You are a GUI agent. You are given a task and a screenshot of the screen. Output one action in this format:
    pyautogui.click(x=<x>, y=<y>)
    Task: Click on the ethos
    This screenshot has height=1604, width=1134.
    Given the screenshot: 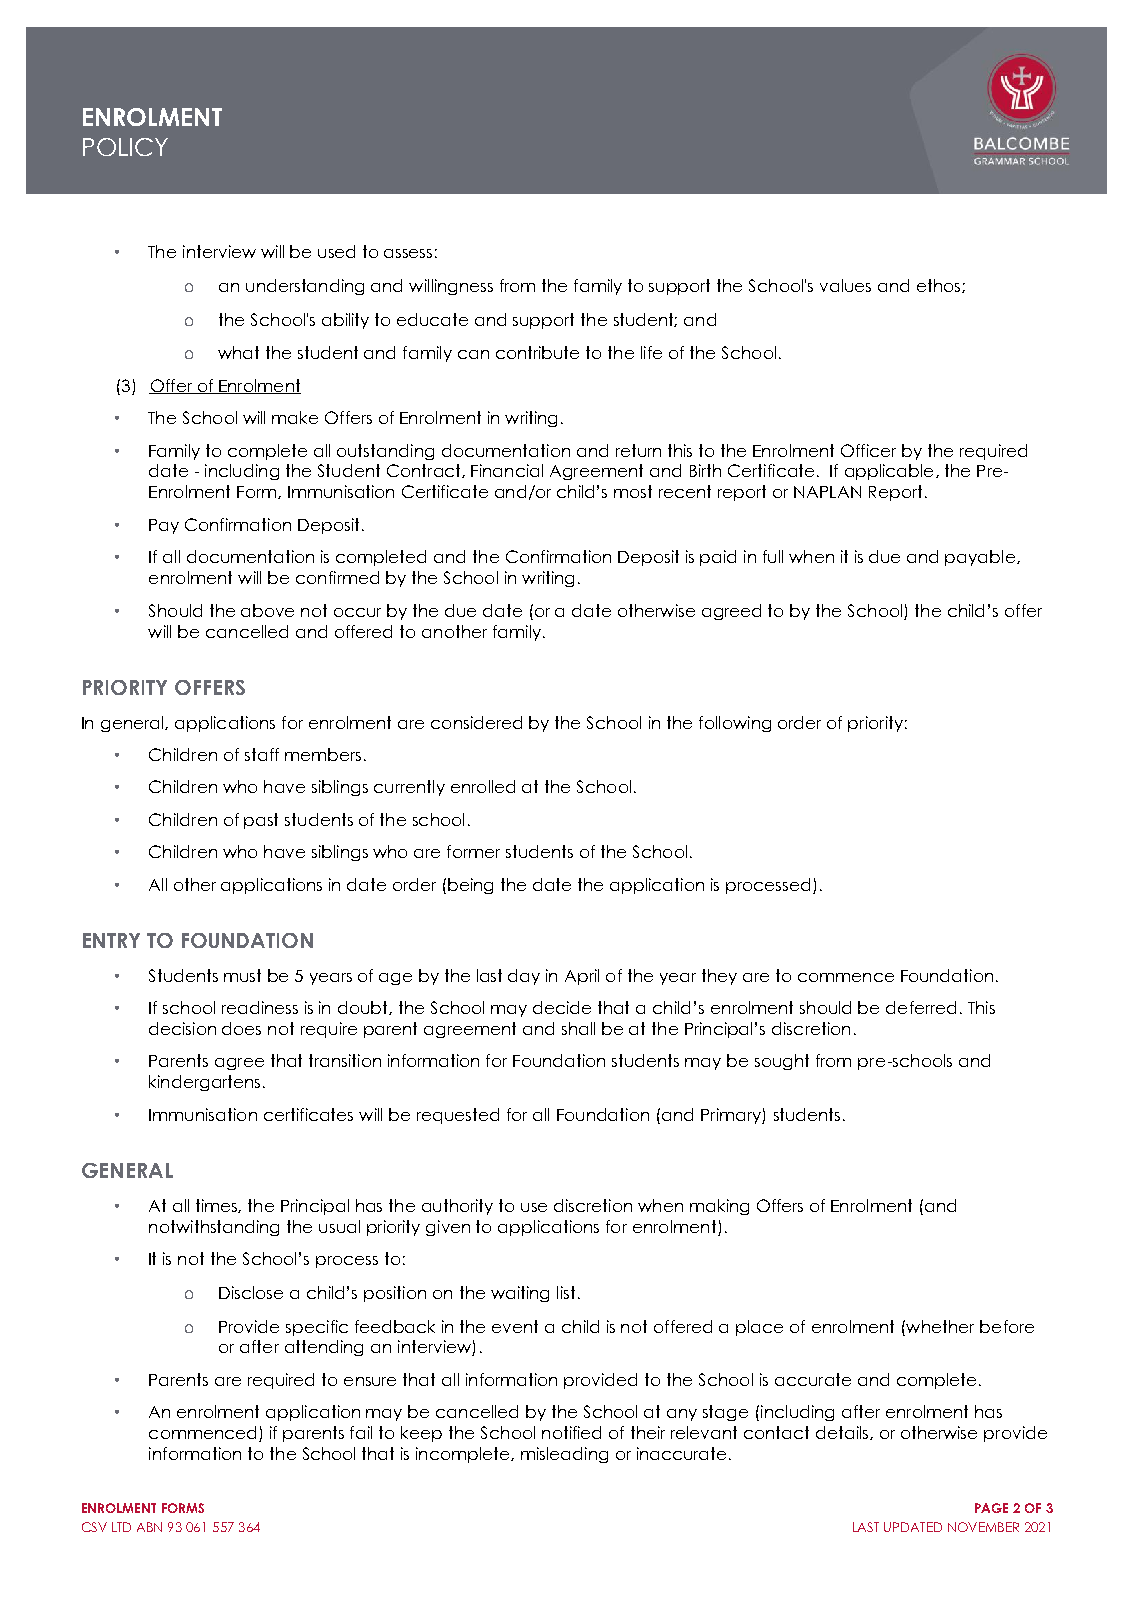 What is the action you would take?
    pyautogui.click(x=940, y=286)
